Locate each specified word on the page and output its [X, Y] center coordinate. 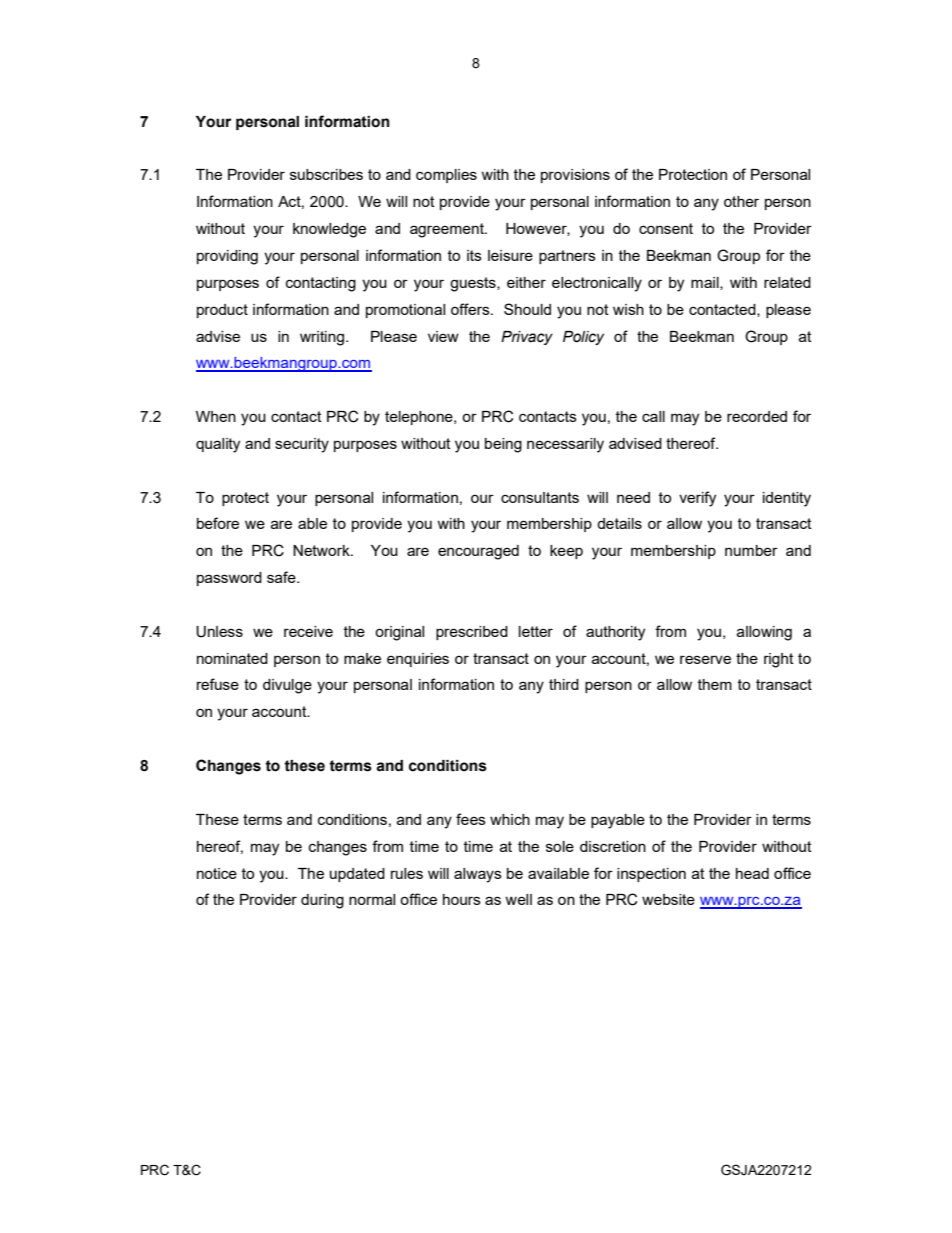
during [322, 901]
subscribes [326, 174]
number [751, 550]
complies [446, 176]
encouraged [478, 552]
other [741, 201]
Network [322, 550]
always [478, 875]
